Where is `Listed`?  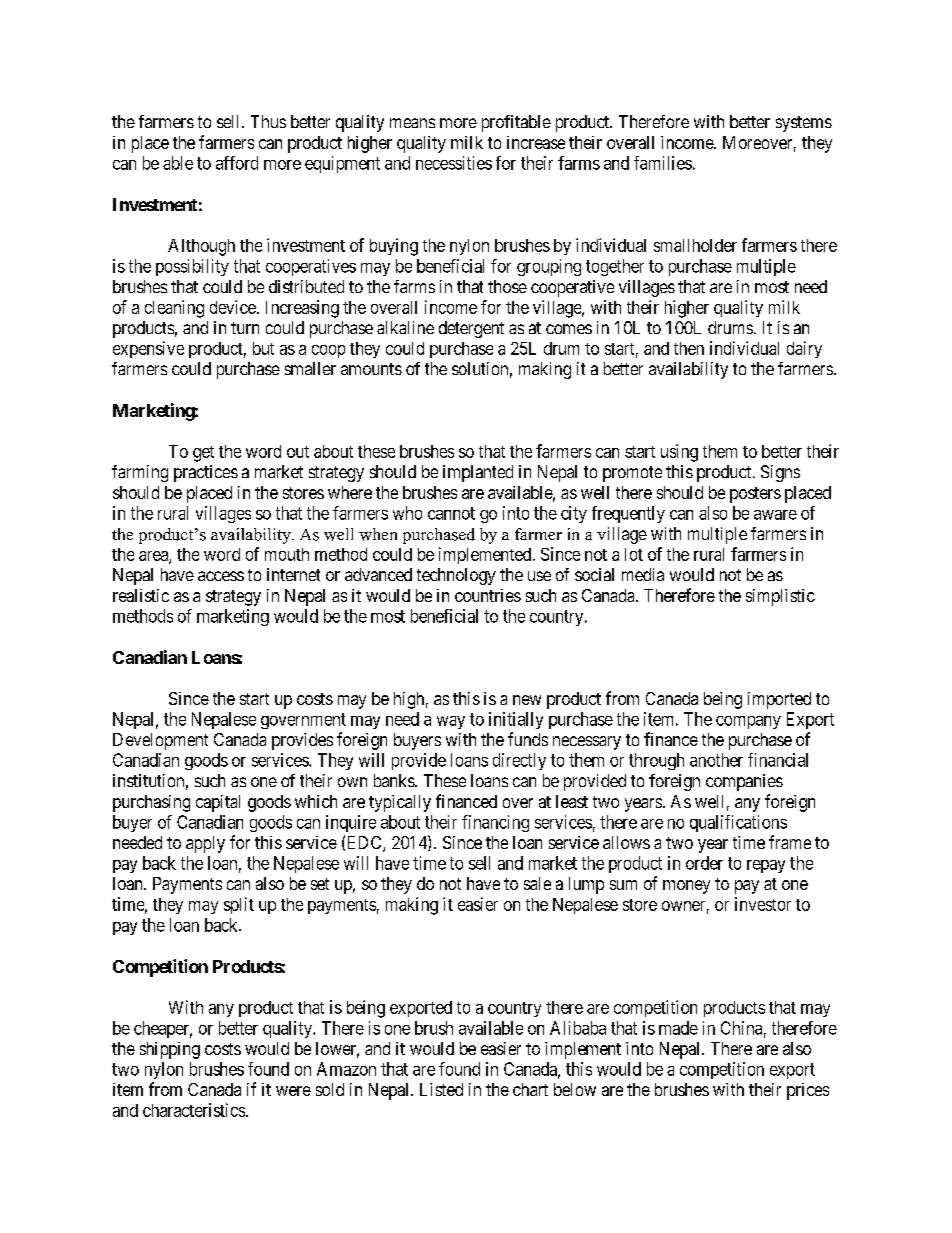 Listed is located at coordinates (441, 1089).
